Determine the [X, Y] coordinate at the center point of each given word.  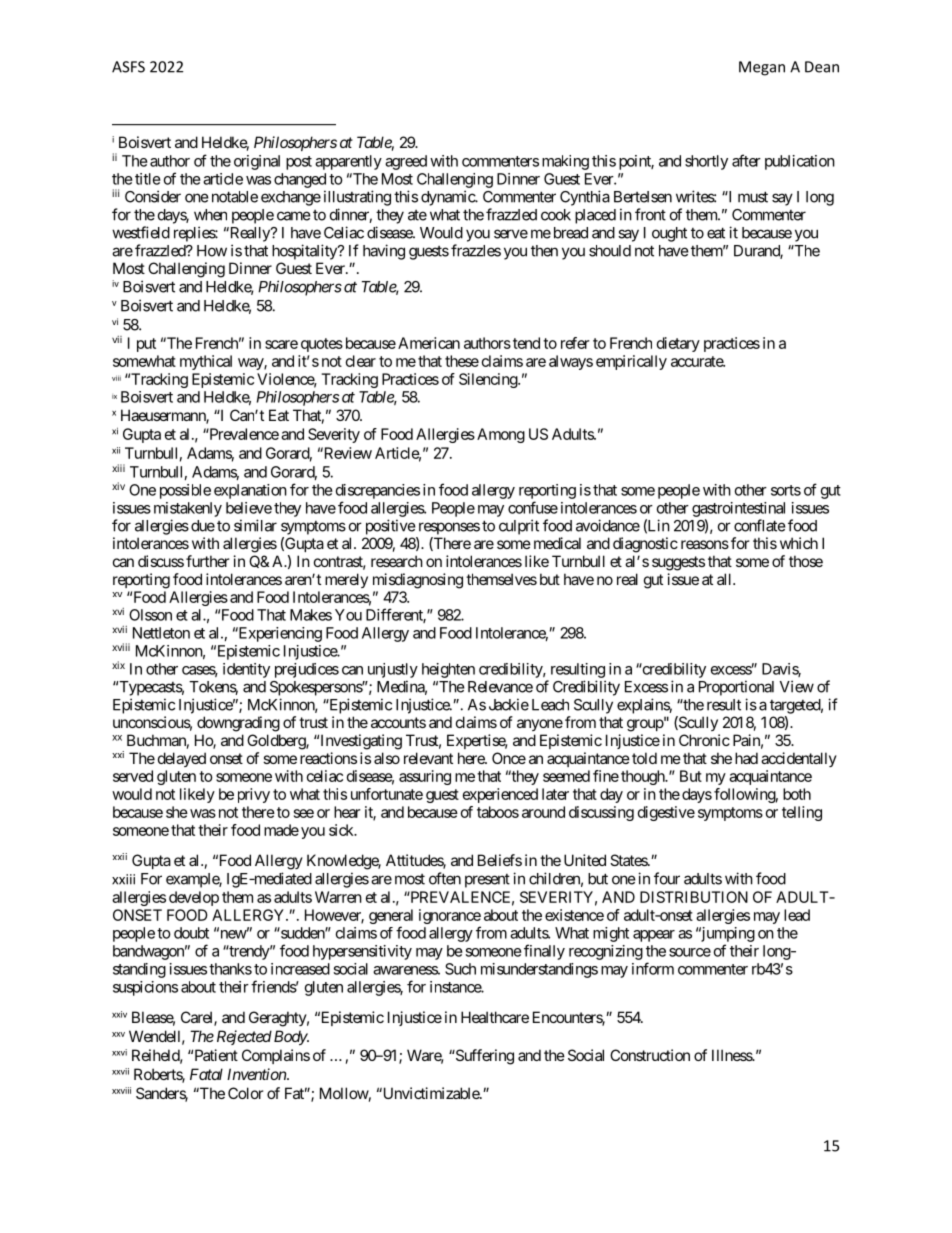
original [257, 162]
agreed [406, 162]
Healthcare [495, 1017]
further [207, 561]
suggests [678, 563]
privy [254, 795]
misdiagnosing [418, 581]
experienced [500, 795]
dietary [678, 344]
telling [802, 813]
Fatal [206, 1074]
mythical [206, 362]
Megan [762, 68]
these [462, 361]
